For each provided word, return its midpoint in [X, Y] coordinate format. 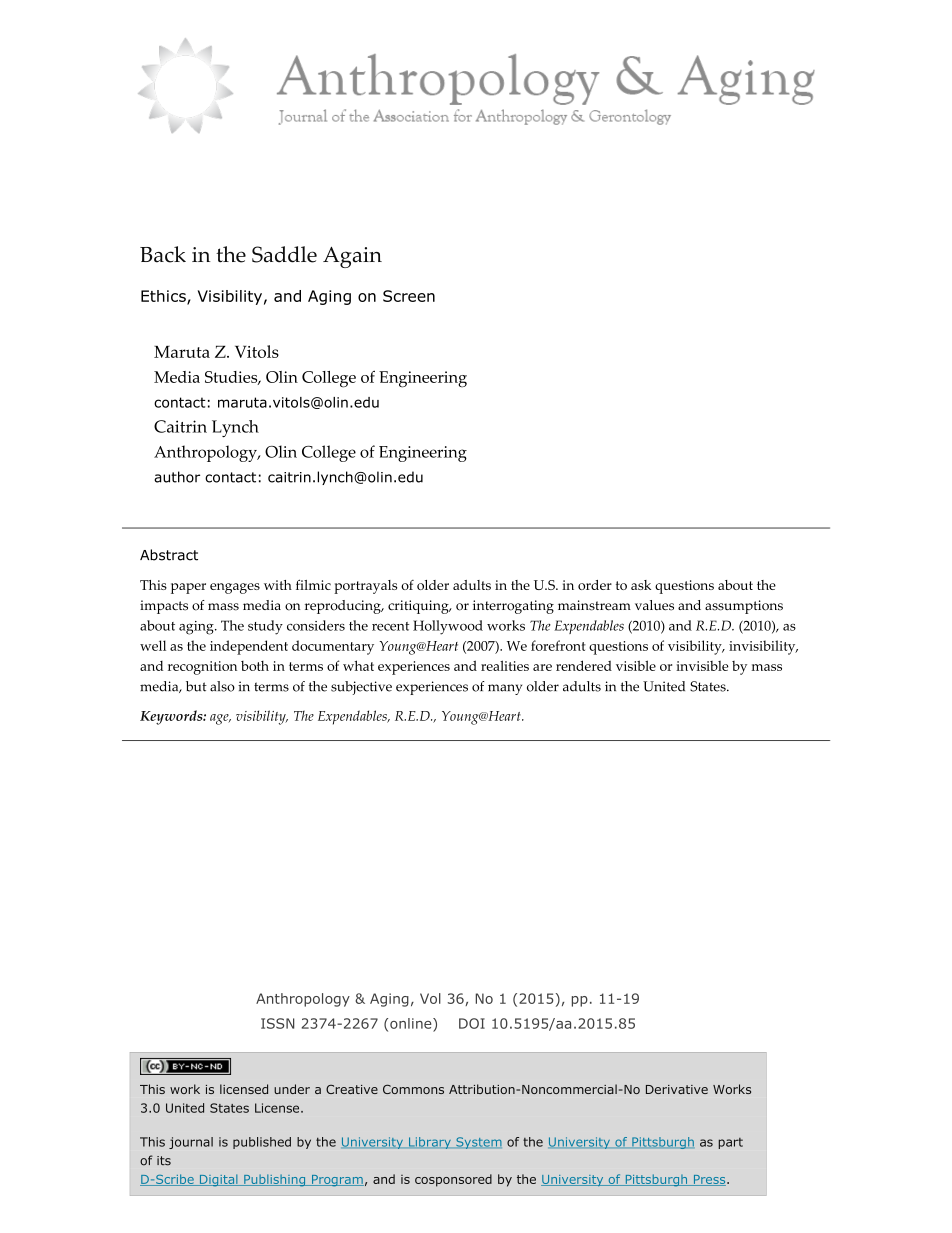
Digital [218, 1180]
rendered [584, 665]
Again [352, 257]
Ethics [164, 297]
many [505, 689]
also [222, 686]
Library [429, 1143]
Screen [409, 296]
